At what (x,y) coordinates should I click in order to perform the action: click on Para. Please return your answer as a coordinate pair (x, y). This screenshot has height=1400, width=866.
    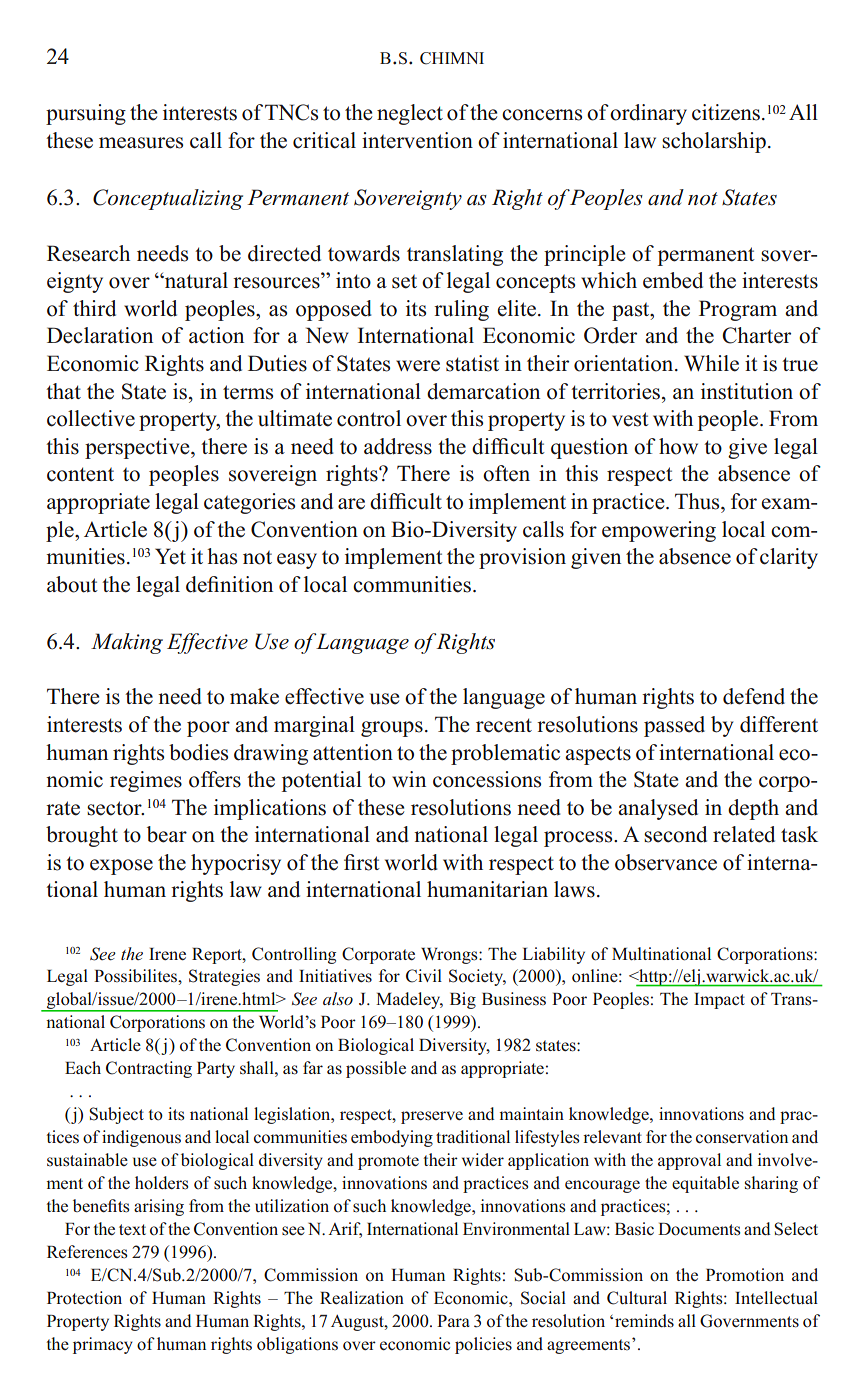
    Looking at the image, I should click on (453, 1321).
